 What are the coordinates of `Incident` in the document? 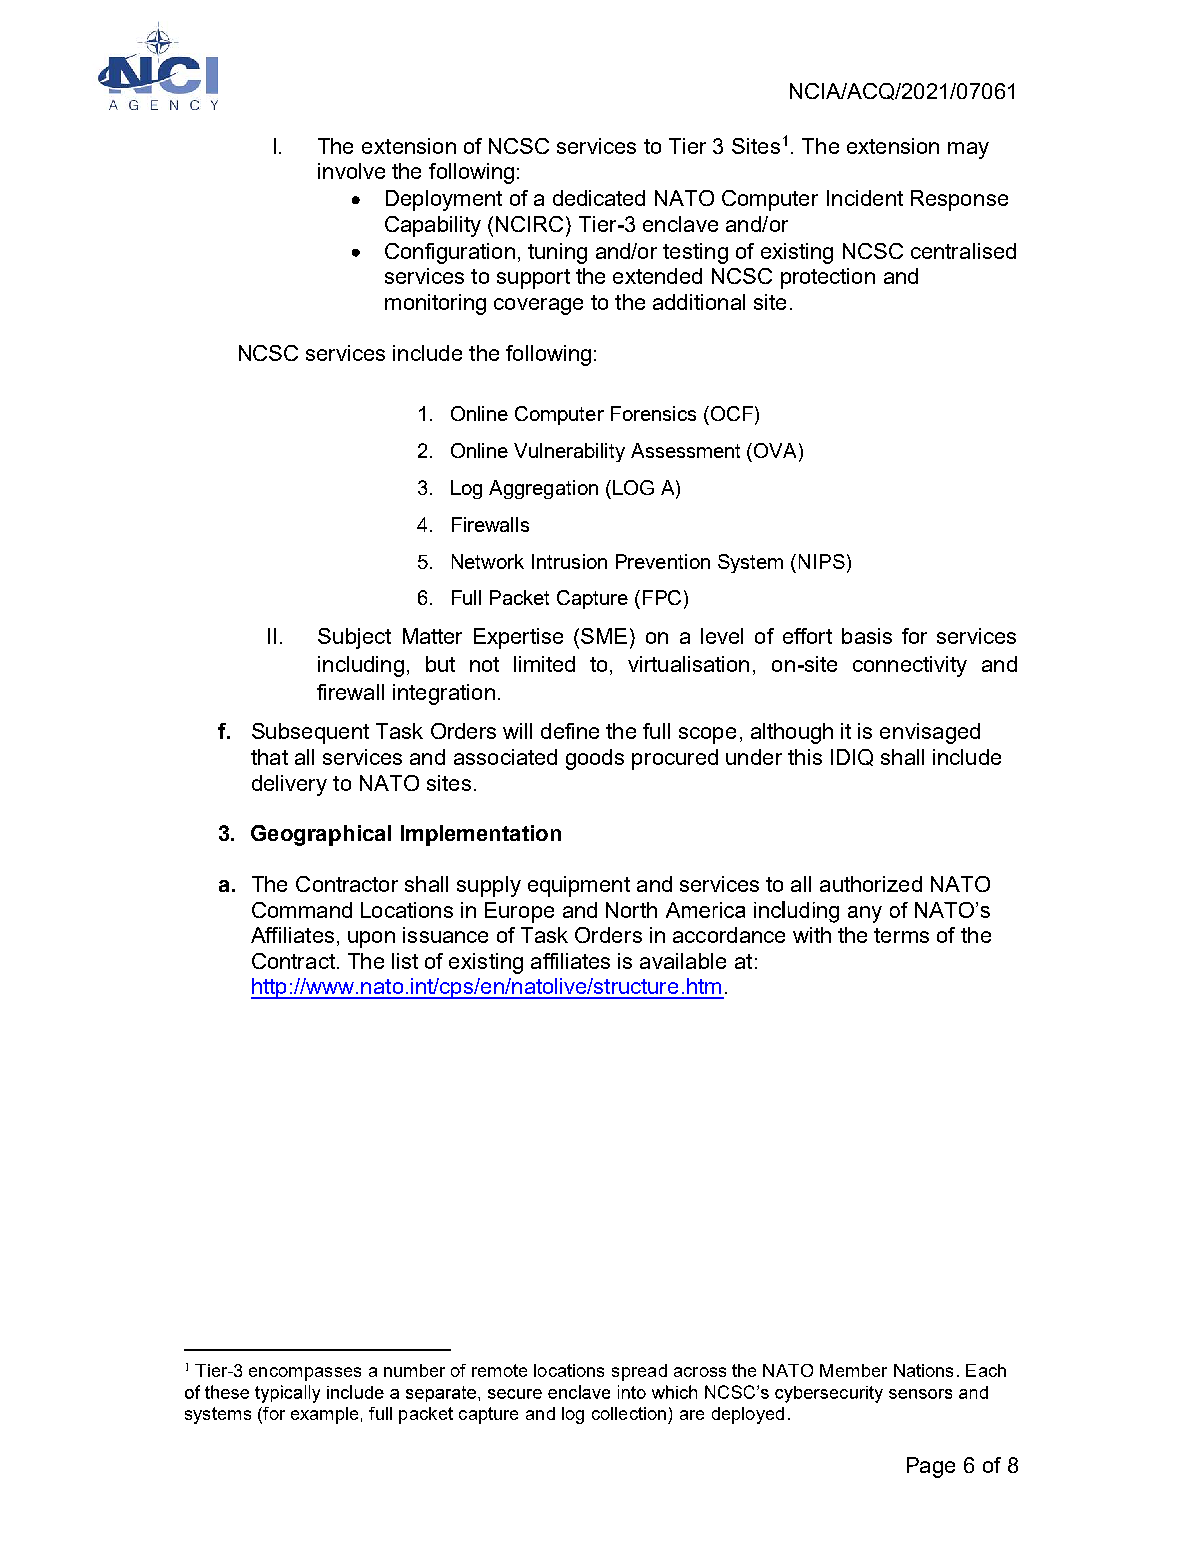 It's located at (865, 198).
